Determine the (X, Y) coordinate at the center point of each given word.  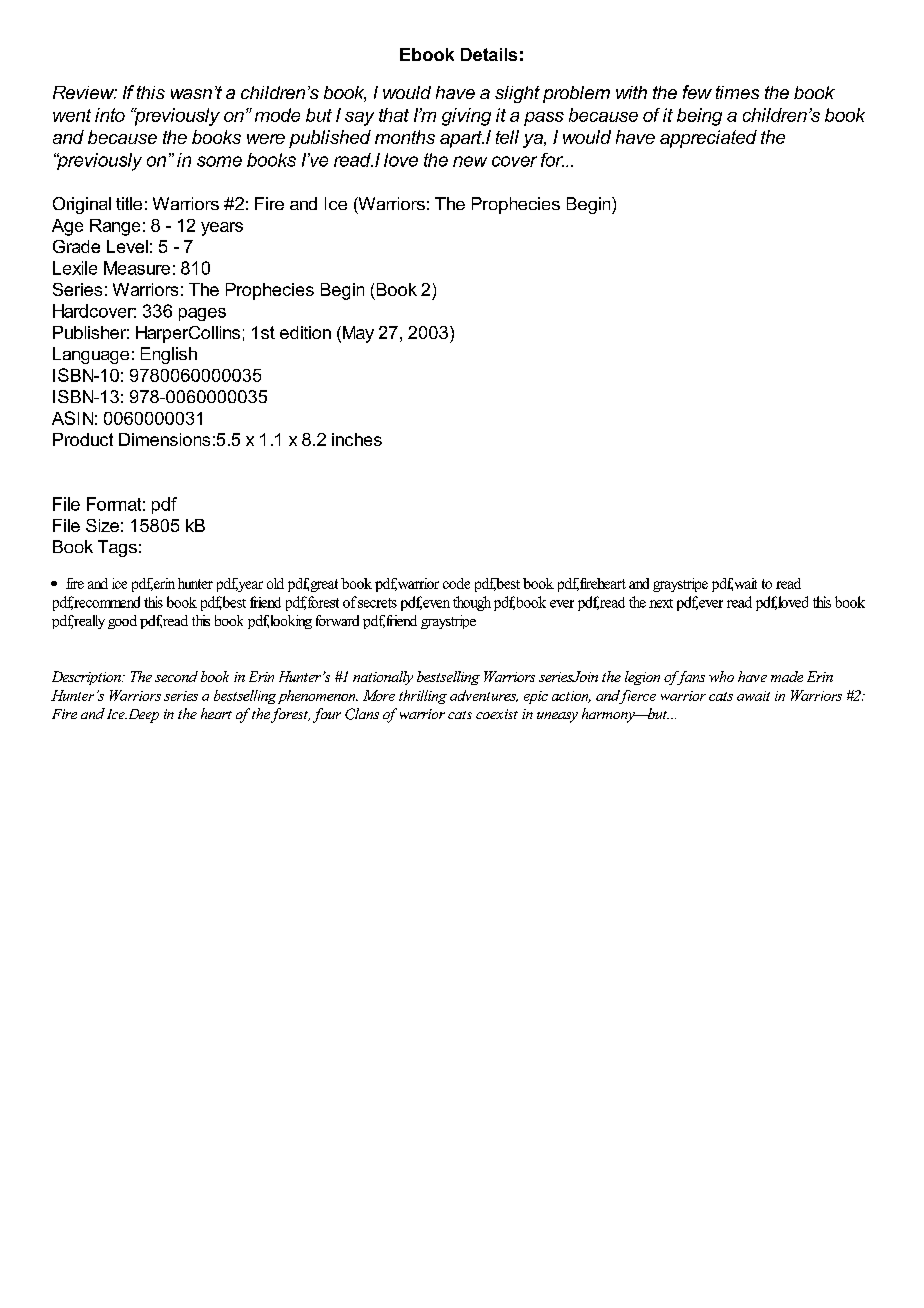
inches (357, 439)
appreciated (708, 139)
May (357, 334)
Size (102, 525)
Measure (137, 268)
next (661, 603)
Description (87, 678)
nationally (383, 678)
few (697, 92)
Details (489, 54)
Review (85, 92)
